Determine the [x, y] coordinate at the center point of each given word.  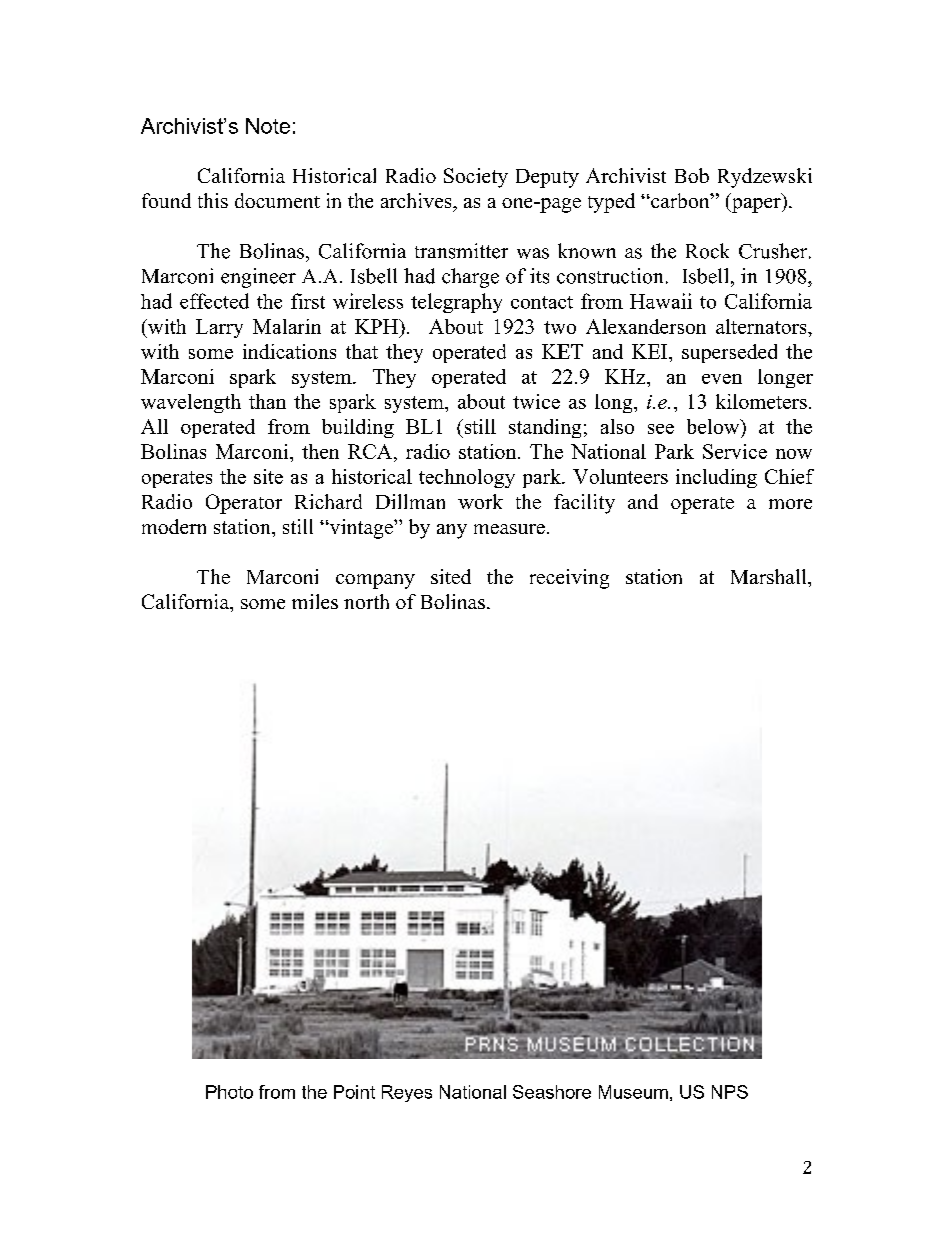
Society [476, 178]
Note [268, 126]
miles [315, 601]
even [722, 379]
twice [536, 401]
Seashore [552, 1092]
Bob [692, 175]
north [366, 601]
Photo [229, 1092]
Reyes [407, 1093]
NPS [730, 1092]
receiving [569, 579]
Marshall [770, 576]
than [267, 401]
